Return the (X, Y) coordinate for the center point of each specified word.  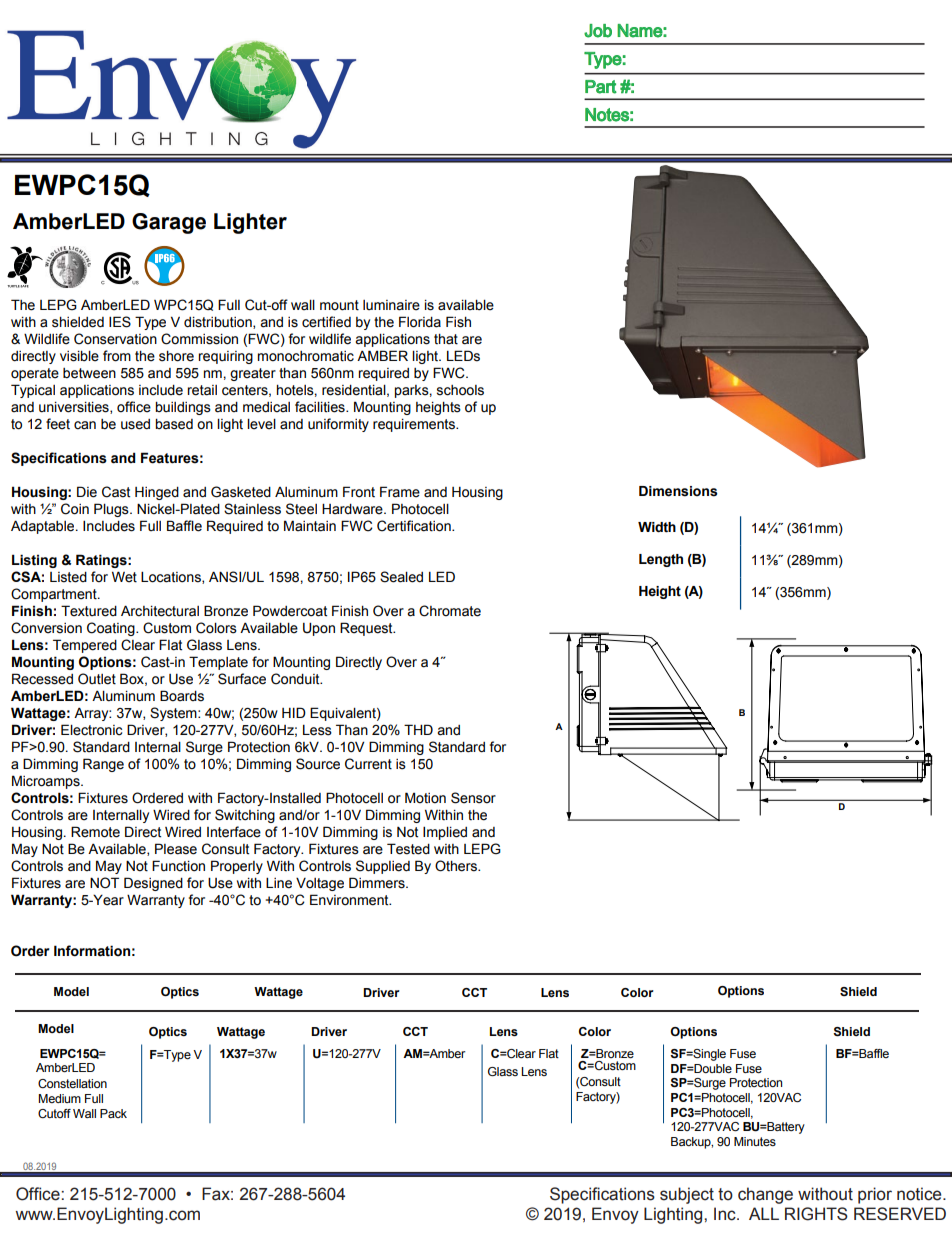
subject (687, 1195)
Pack (113, 1113)
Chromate (450, 611)
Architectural (160, 611)
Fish (458, 322)
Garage (169, 223)
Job (598, 31)
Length (661, 560)
